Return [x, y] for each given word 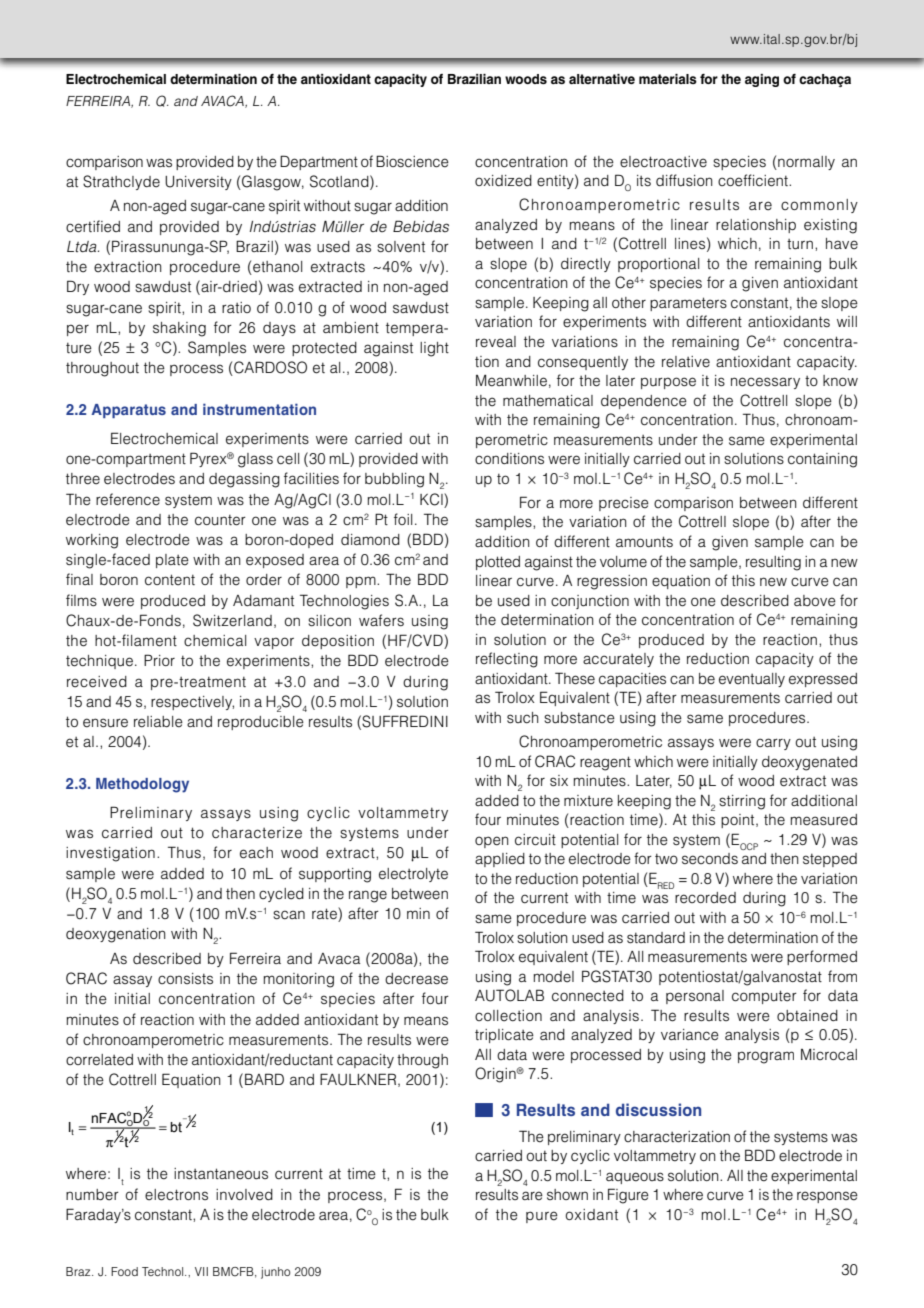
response [827, 1197]
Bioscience [412, 161]
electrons [176, 1195]
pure [542, 1217]
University [198, 183]
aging [762, 80]
